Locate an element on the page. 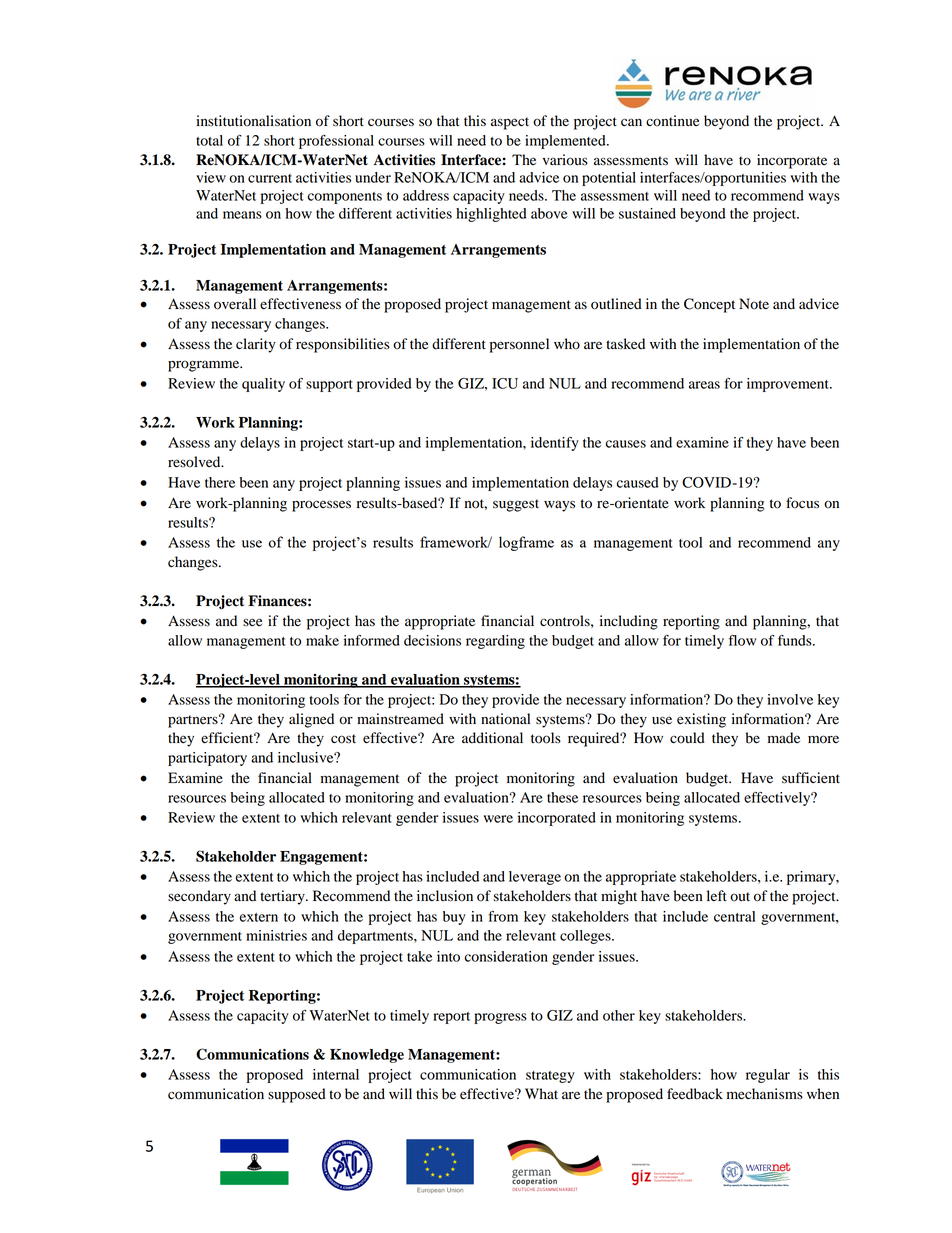  additional is located at coordinates (492, 738).
